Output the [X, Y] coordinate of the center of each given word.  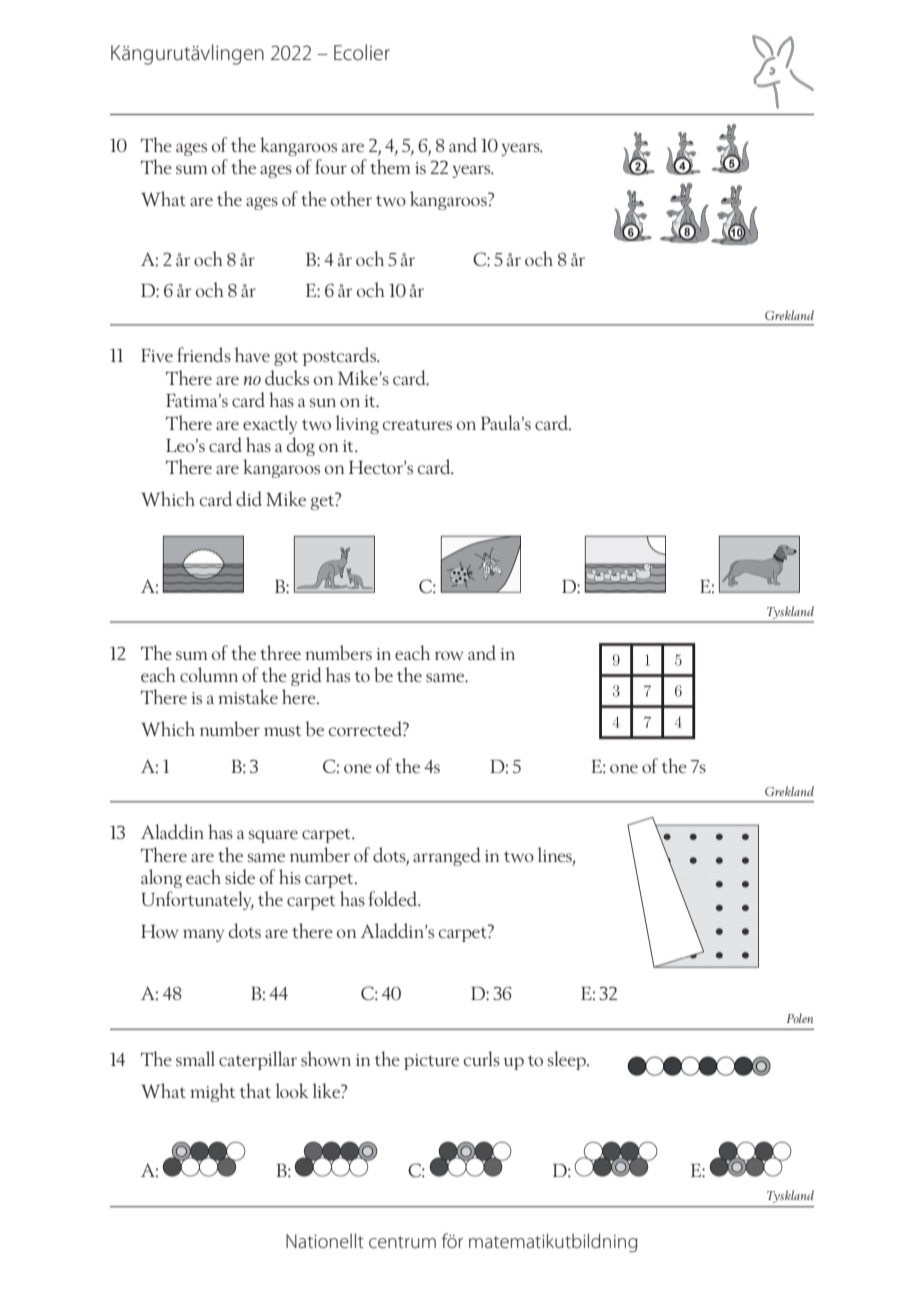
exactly [270, 424]
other [351, 198]
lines [556, 855]
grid [306, 676]
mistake [248, 696]
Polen [800, 1018]
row [449, 655]
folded [394, 899]
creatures [417, 425]
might [212, 1092]
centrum [402, 1242]
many [203, 935]
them [390, 166]
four [331, 166]
